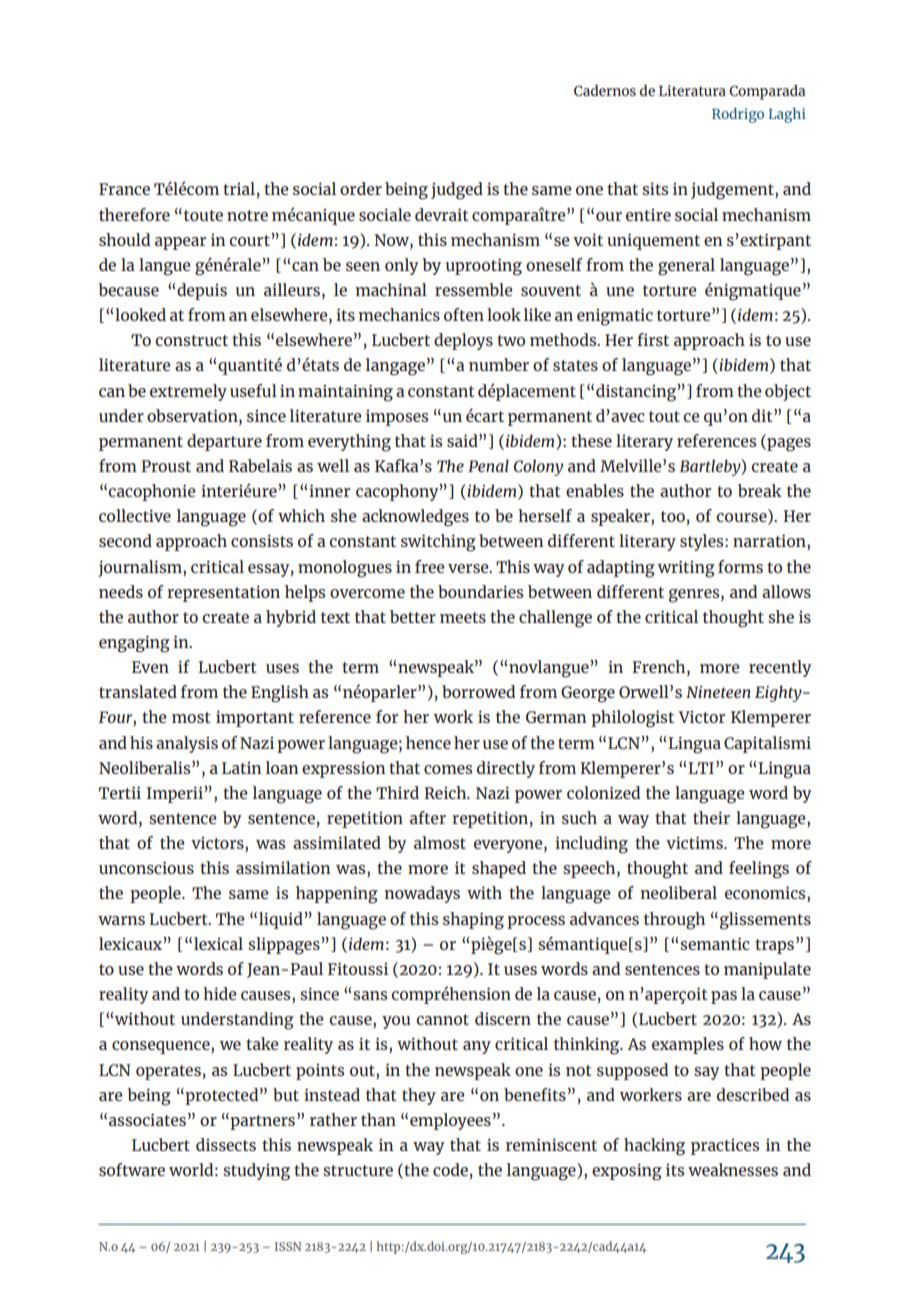  Describe the element at coordinates (124, 189) in the screenshot. I see `France` at that location.
